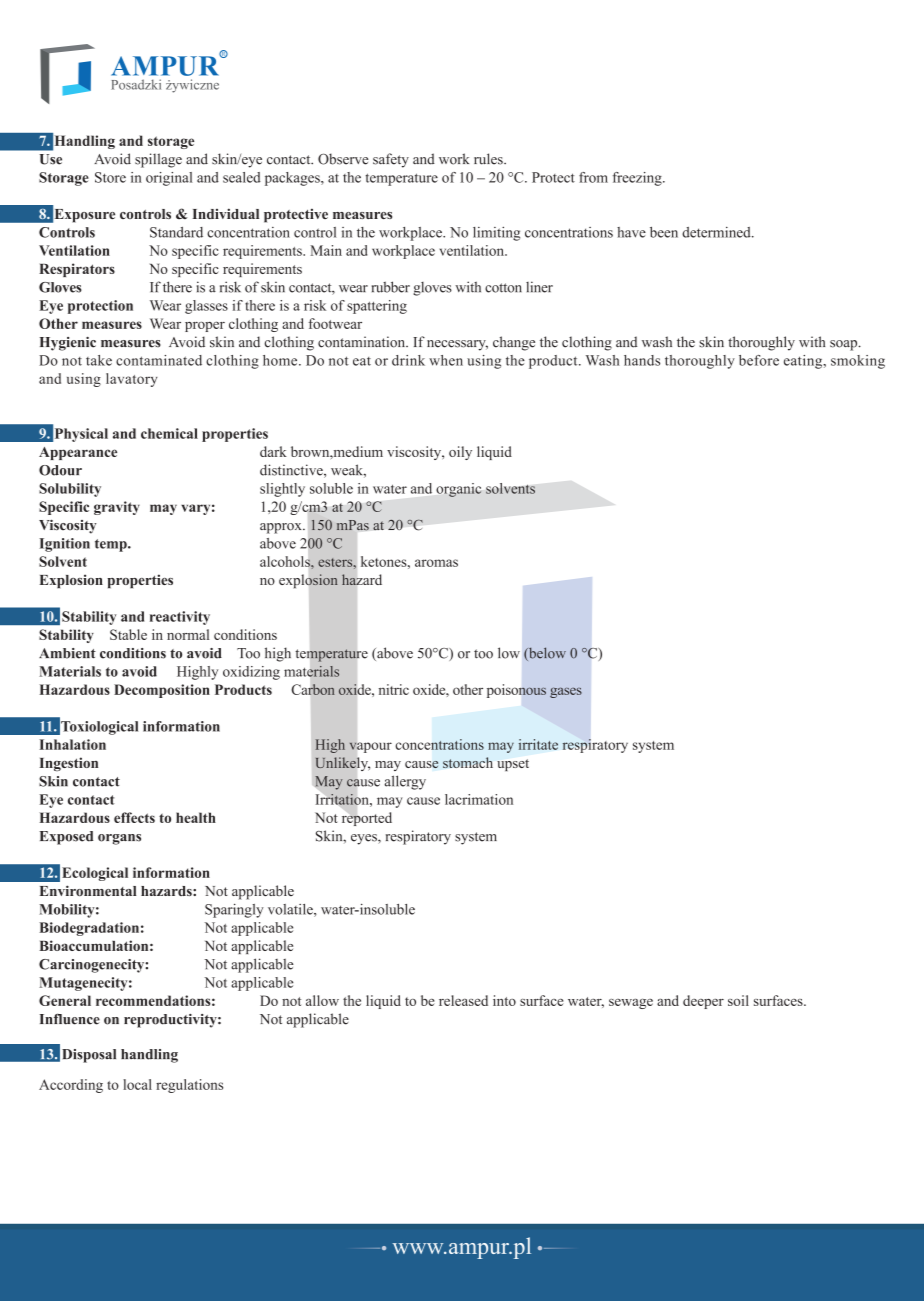  I want to click on local, so click(137, 1084).
